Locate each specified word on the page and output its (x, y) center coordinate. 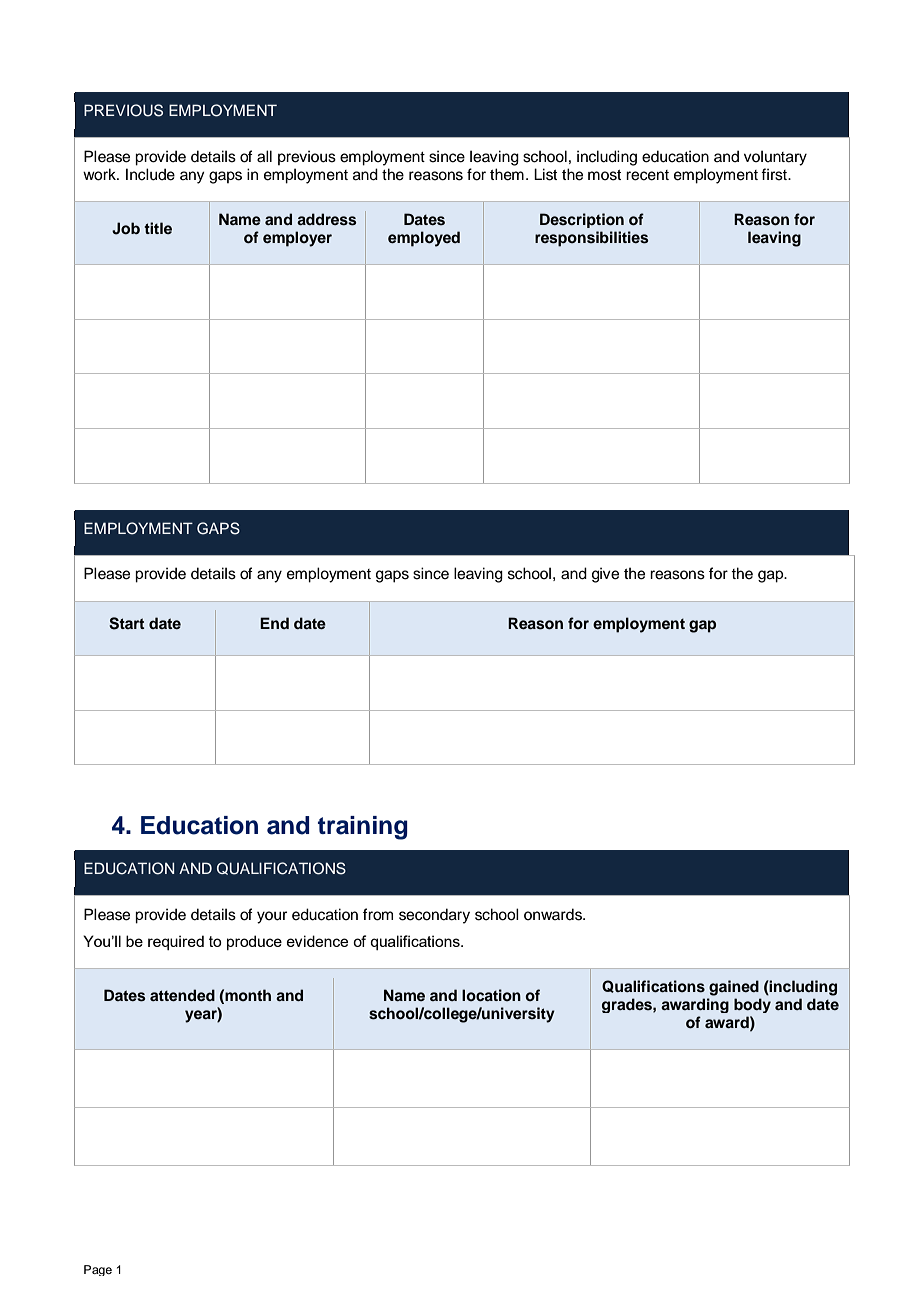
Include (150, 174)
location (491, 995)
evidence (317, 941)
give (605, 575)
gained (734, 988)
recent (647, 175)
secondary (434, 916)
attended (182, 995)
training (363, 828)
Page (98, 1270)
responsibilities (592, 239)
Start (126, 623)
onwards (554, 914)
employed (424, 239)
